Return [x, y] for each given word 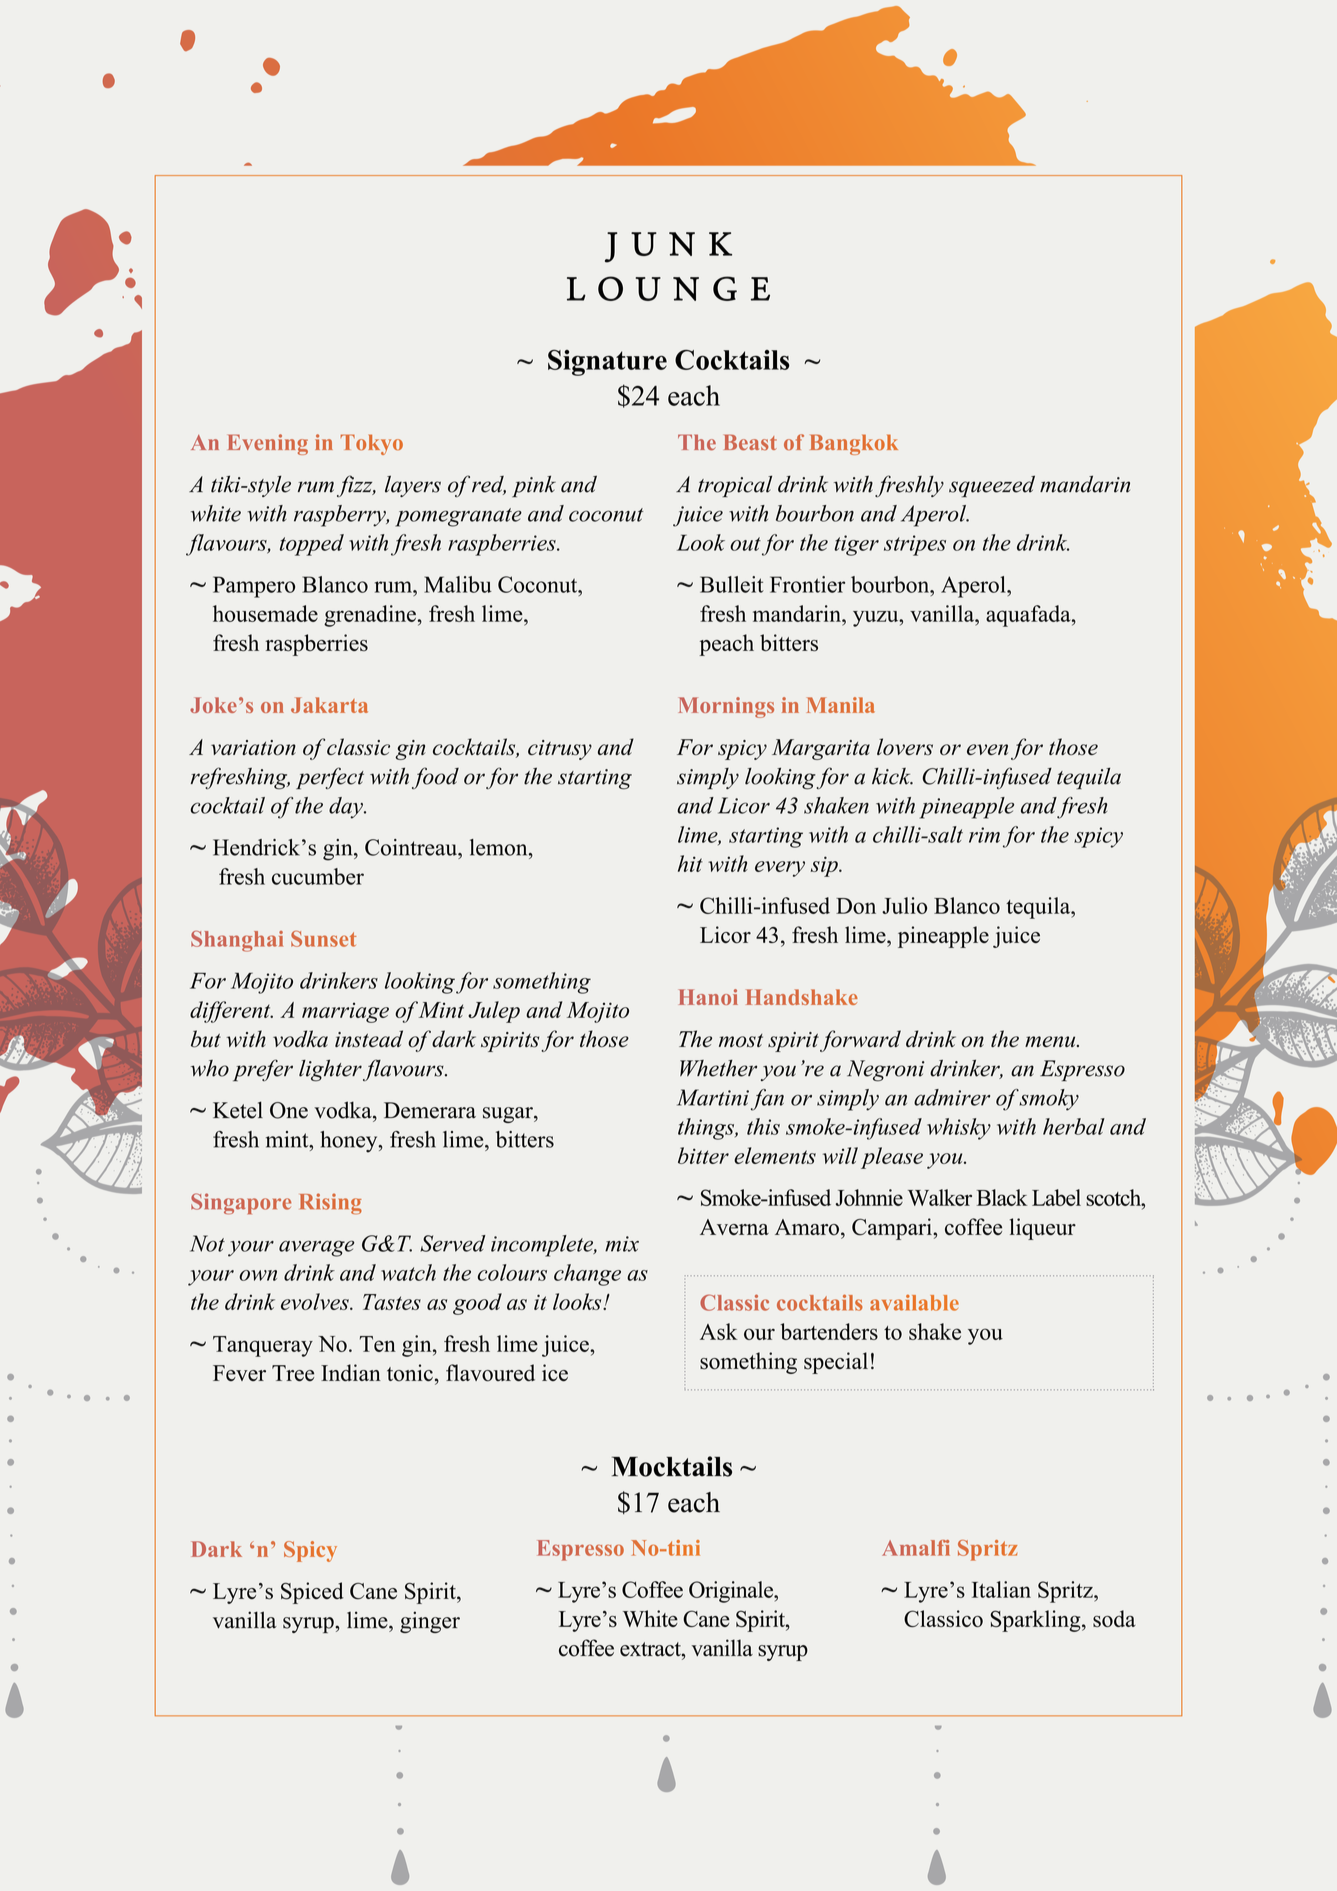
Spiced [312, 1593]
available [914, 1302]
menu [1051, 1041]
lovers [905, 747]
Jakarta [329, 705]
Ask [719, 1331]
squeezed [992, 487]
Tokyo [371, 444]
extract [651, 1649]
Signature [607, 363]
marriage [345, 1013]
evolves [316, 1301]
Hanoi [708, 997]
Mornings [726, 707]
